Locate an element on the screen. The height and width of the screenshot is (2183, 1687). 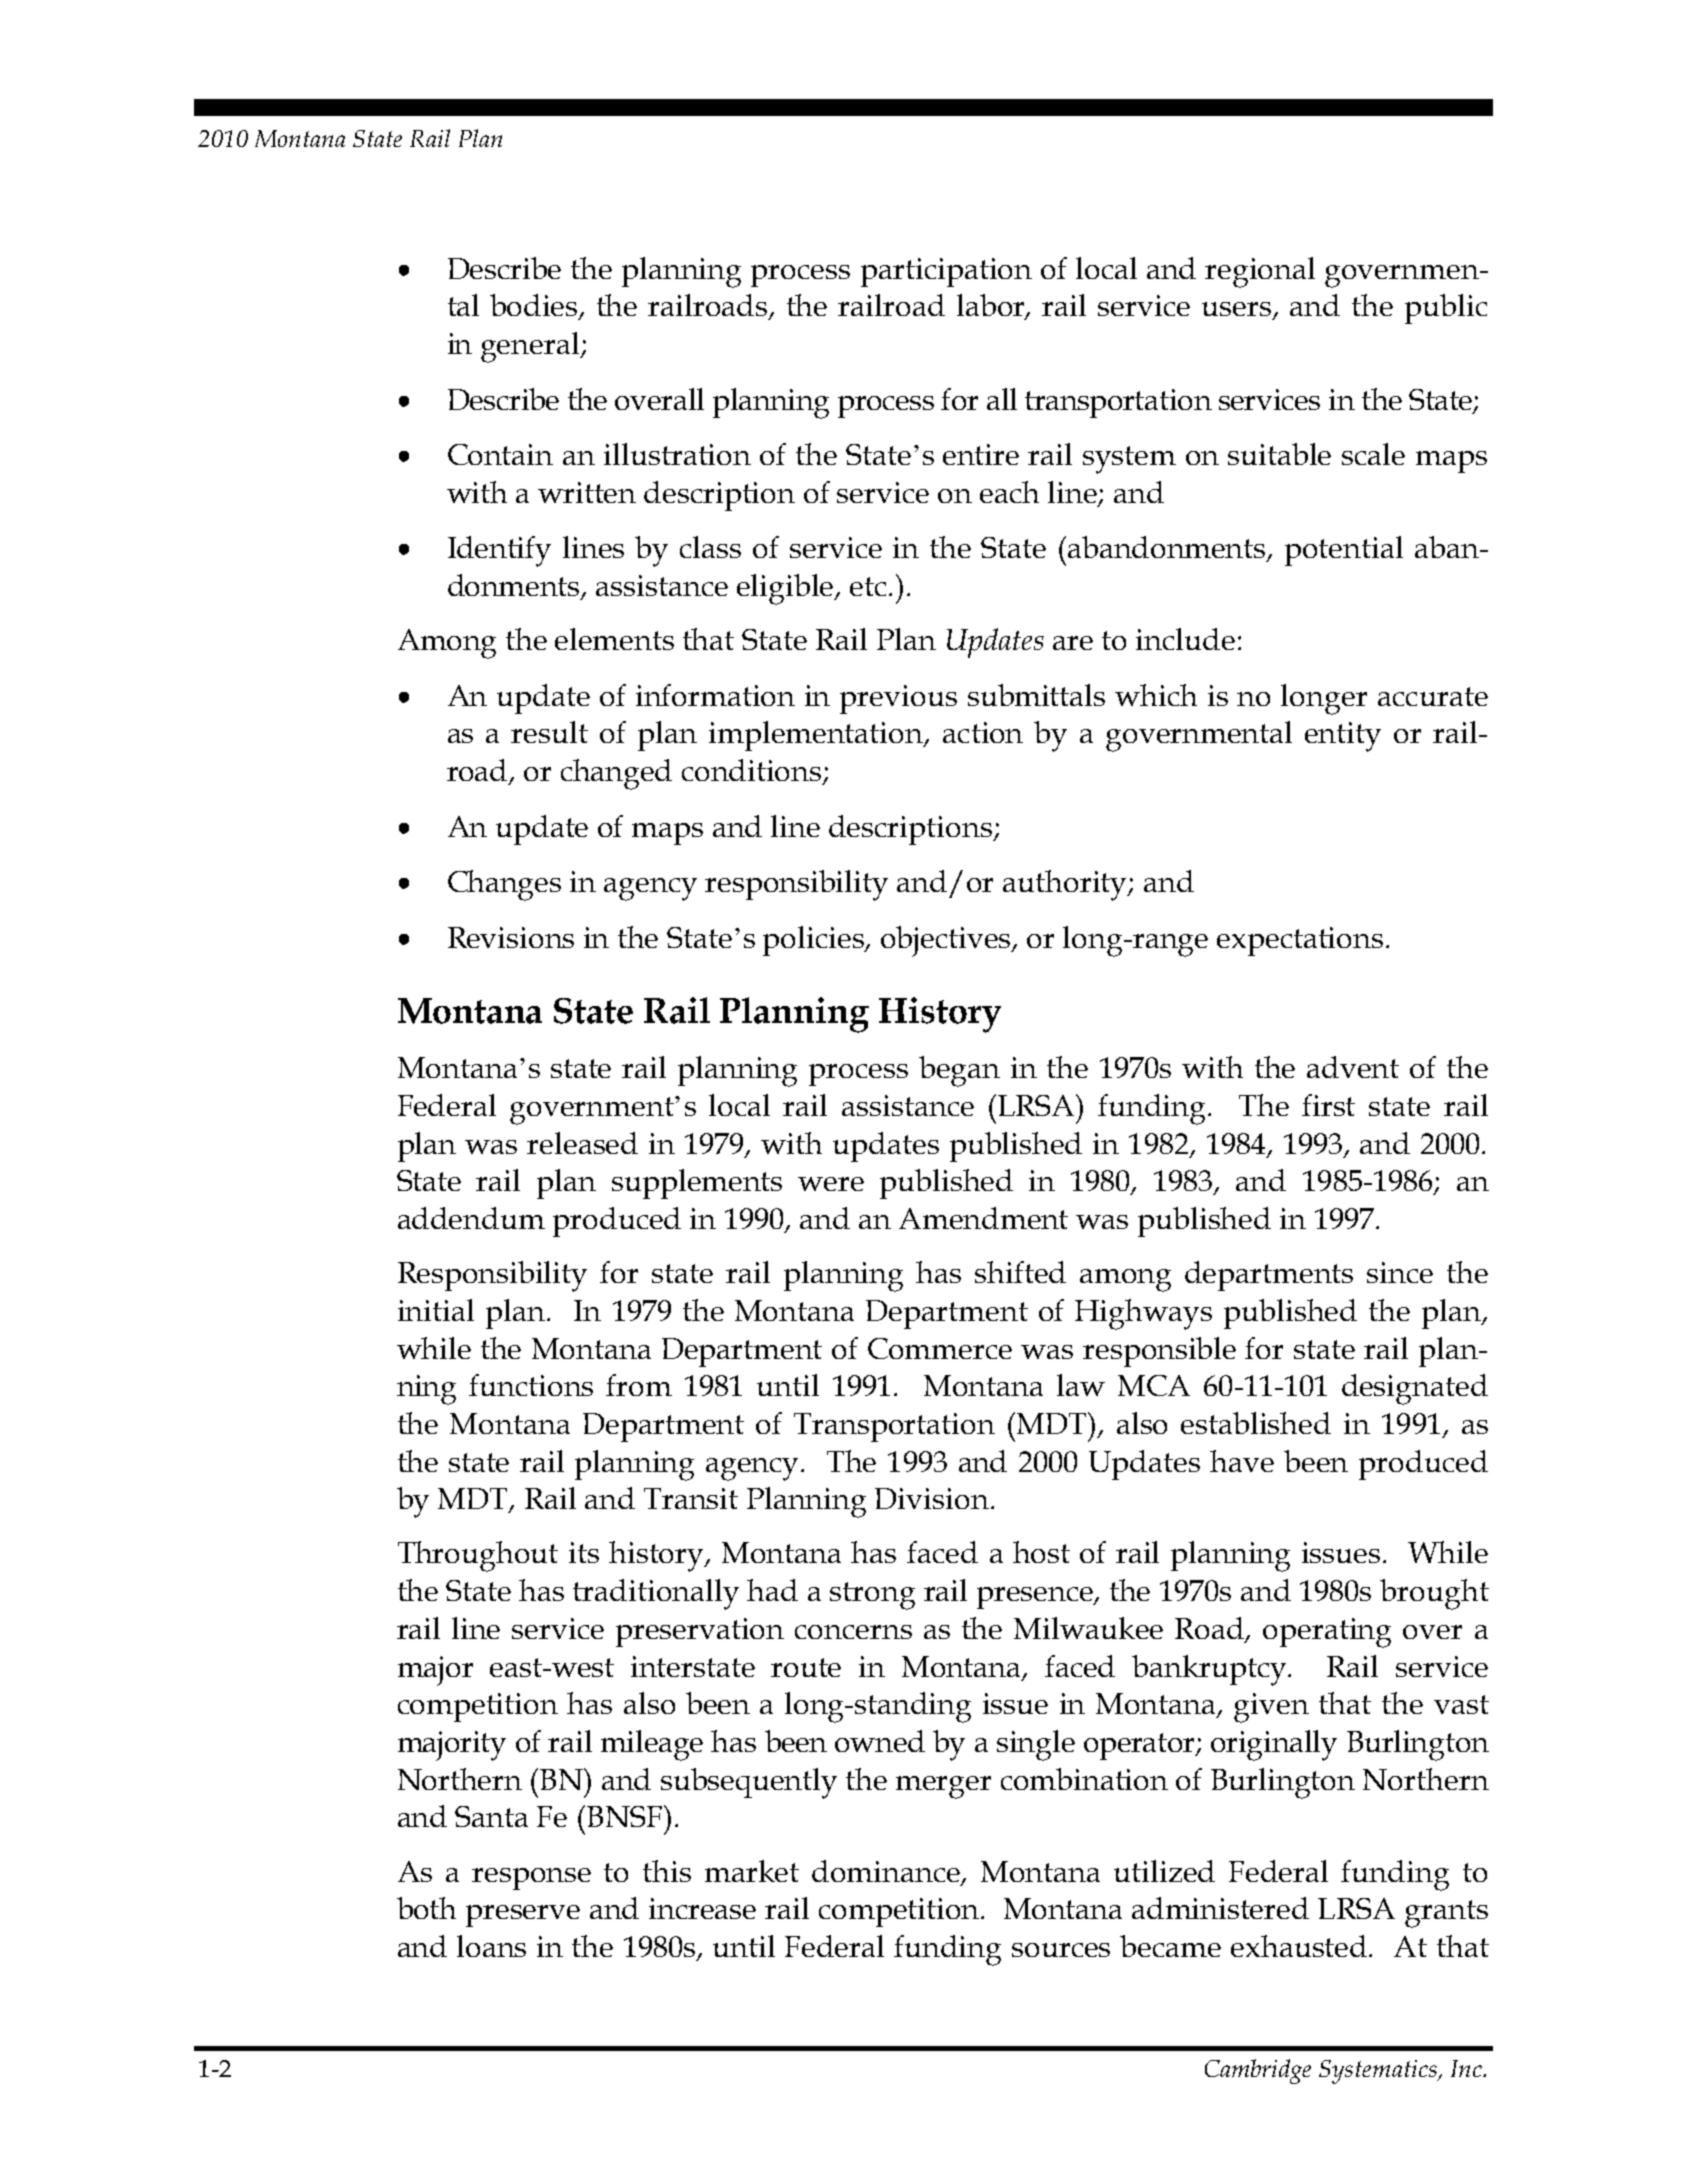
loans is located at coordinates (491, 1946).
